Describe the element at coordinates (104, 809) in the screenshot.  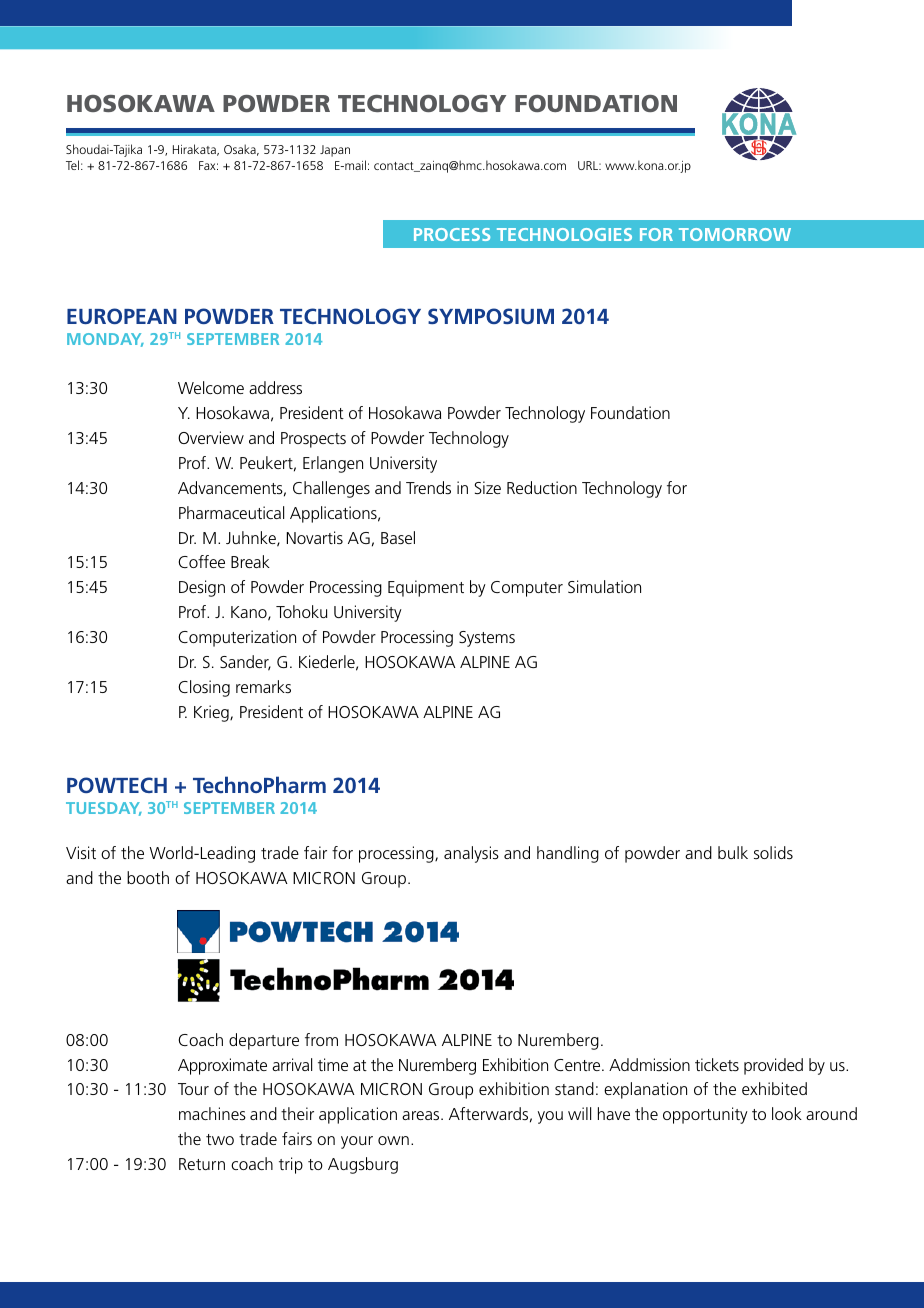
I see `TUESDAY` at that location.
